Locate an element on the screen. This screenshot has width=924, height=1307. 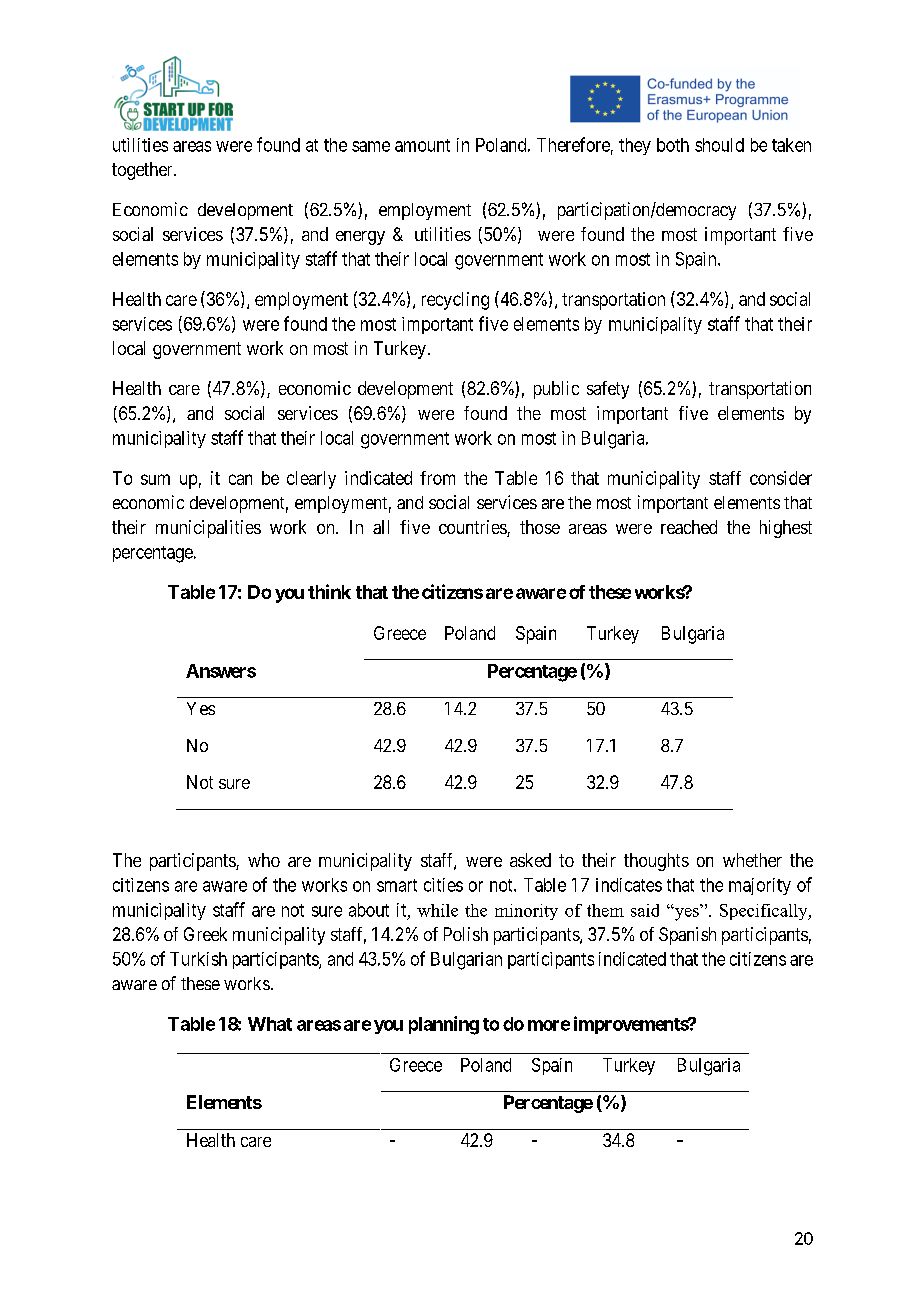
municipalities is located at coordinates (208, 529).
